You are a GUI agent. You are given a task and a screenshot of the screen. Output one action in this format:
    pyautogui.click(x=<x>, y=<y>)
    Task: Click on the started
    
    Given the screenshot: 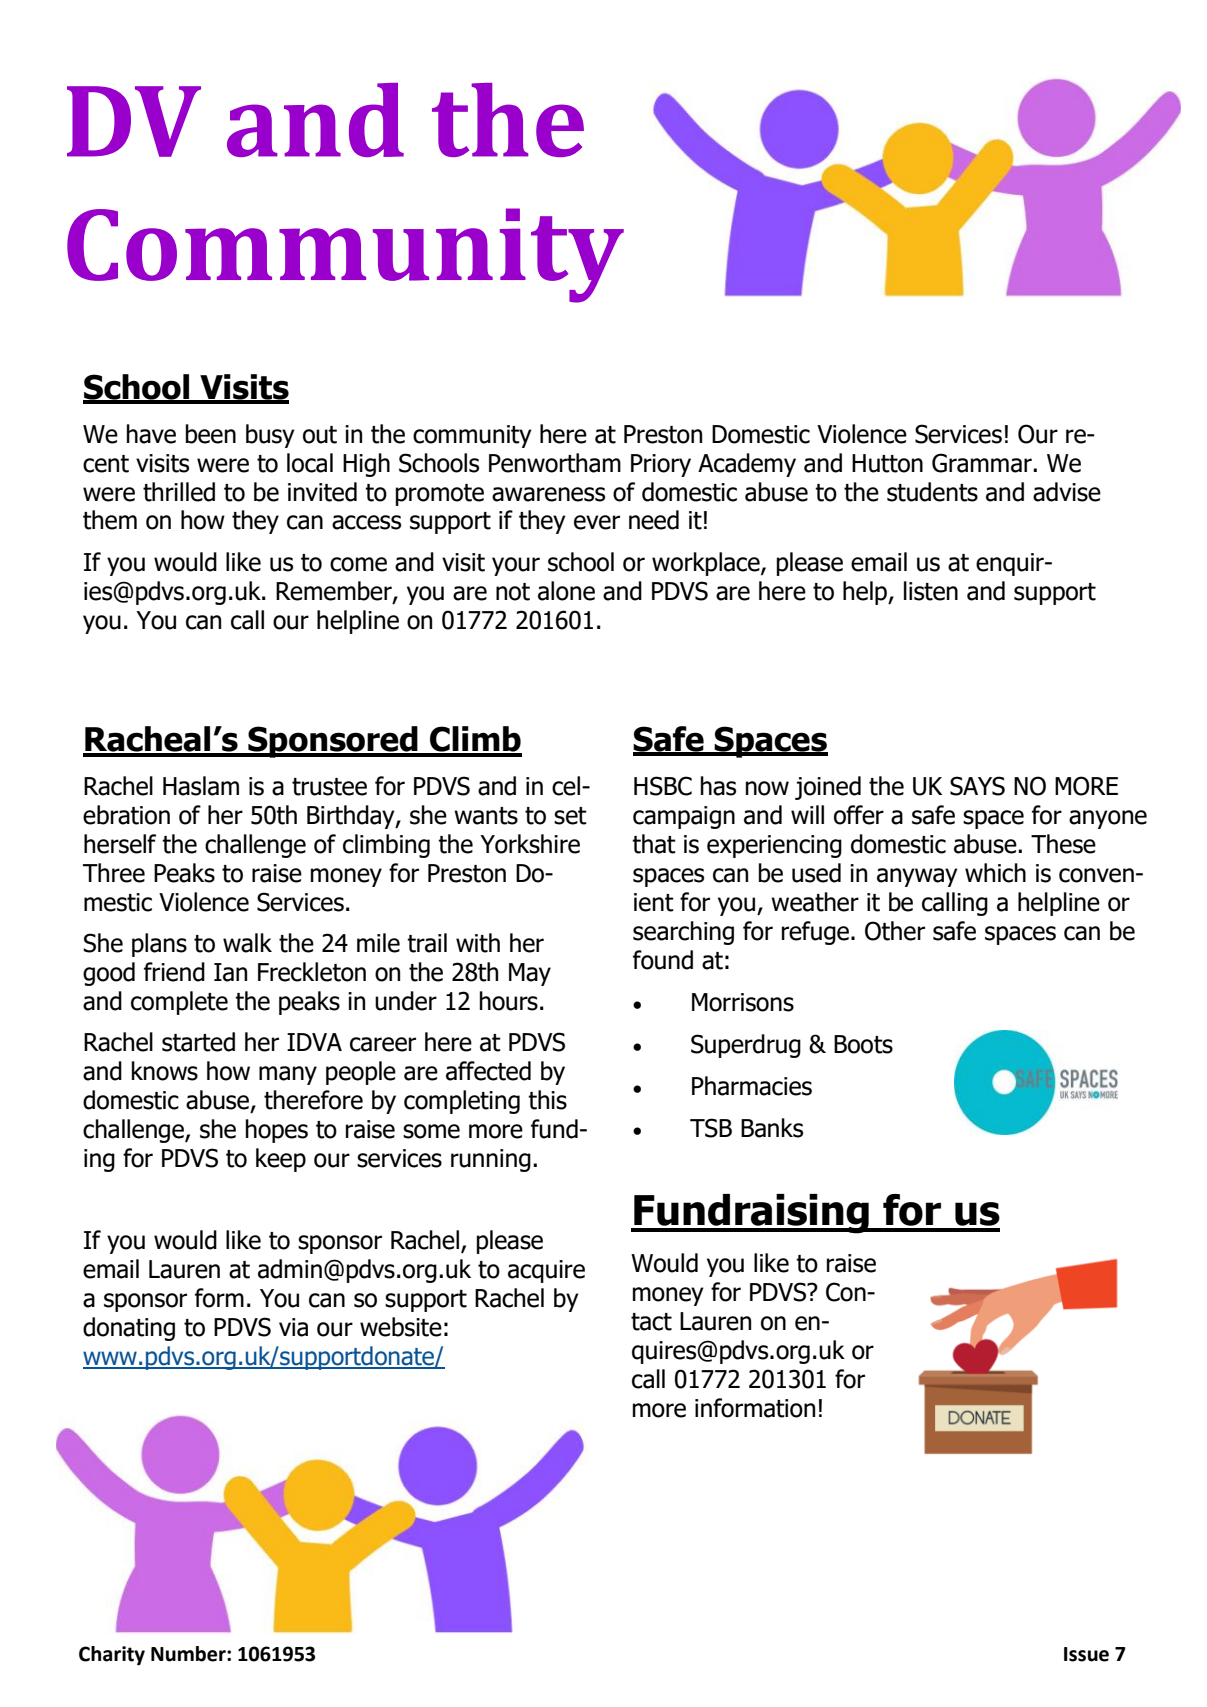 What is the action you would take?
    pyautogui.click(x=198, y=1042)
